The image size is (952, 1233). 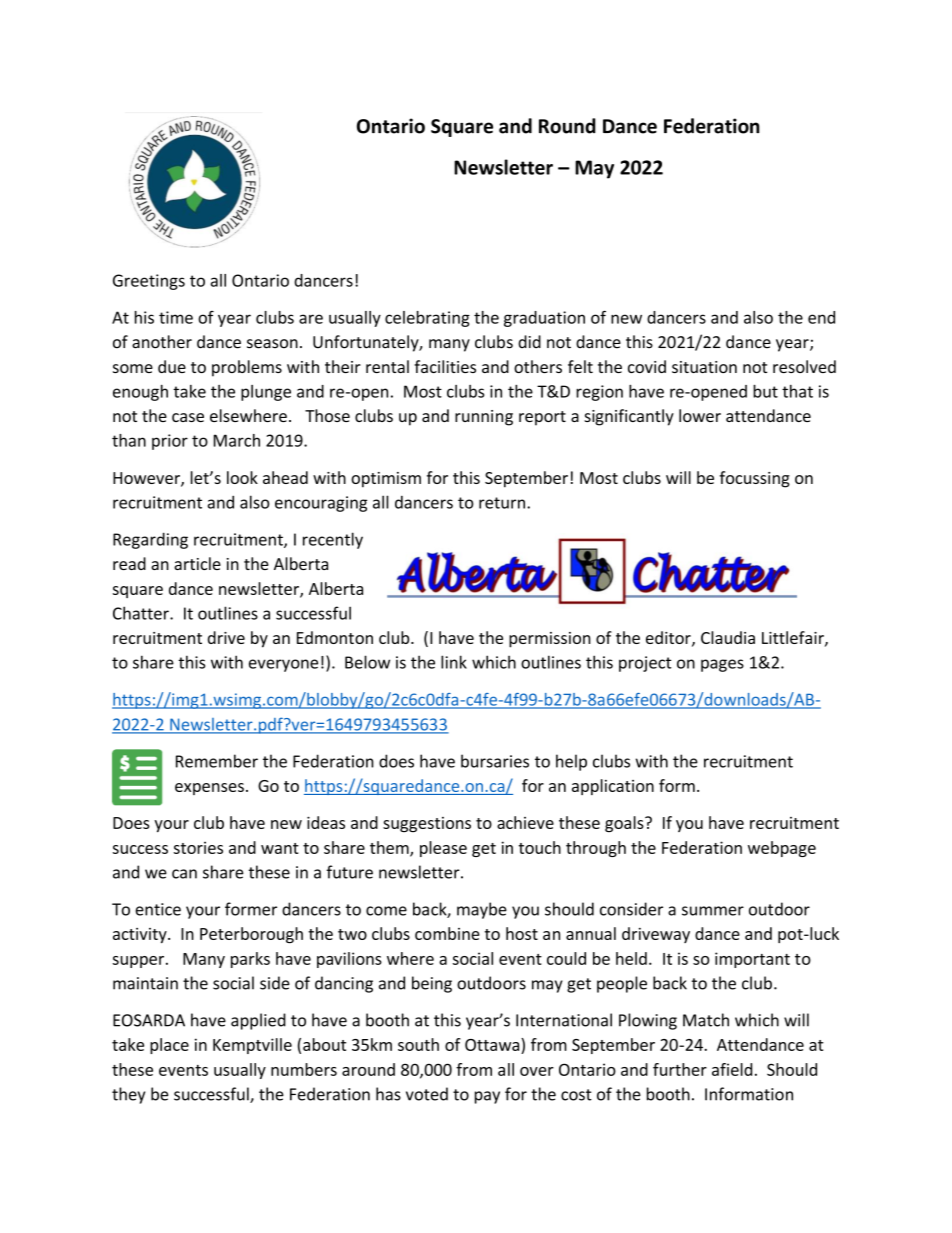 What do you see at coordinates (722, 665) in the document?
I see `pages` at bounding box center [722, 665].
